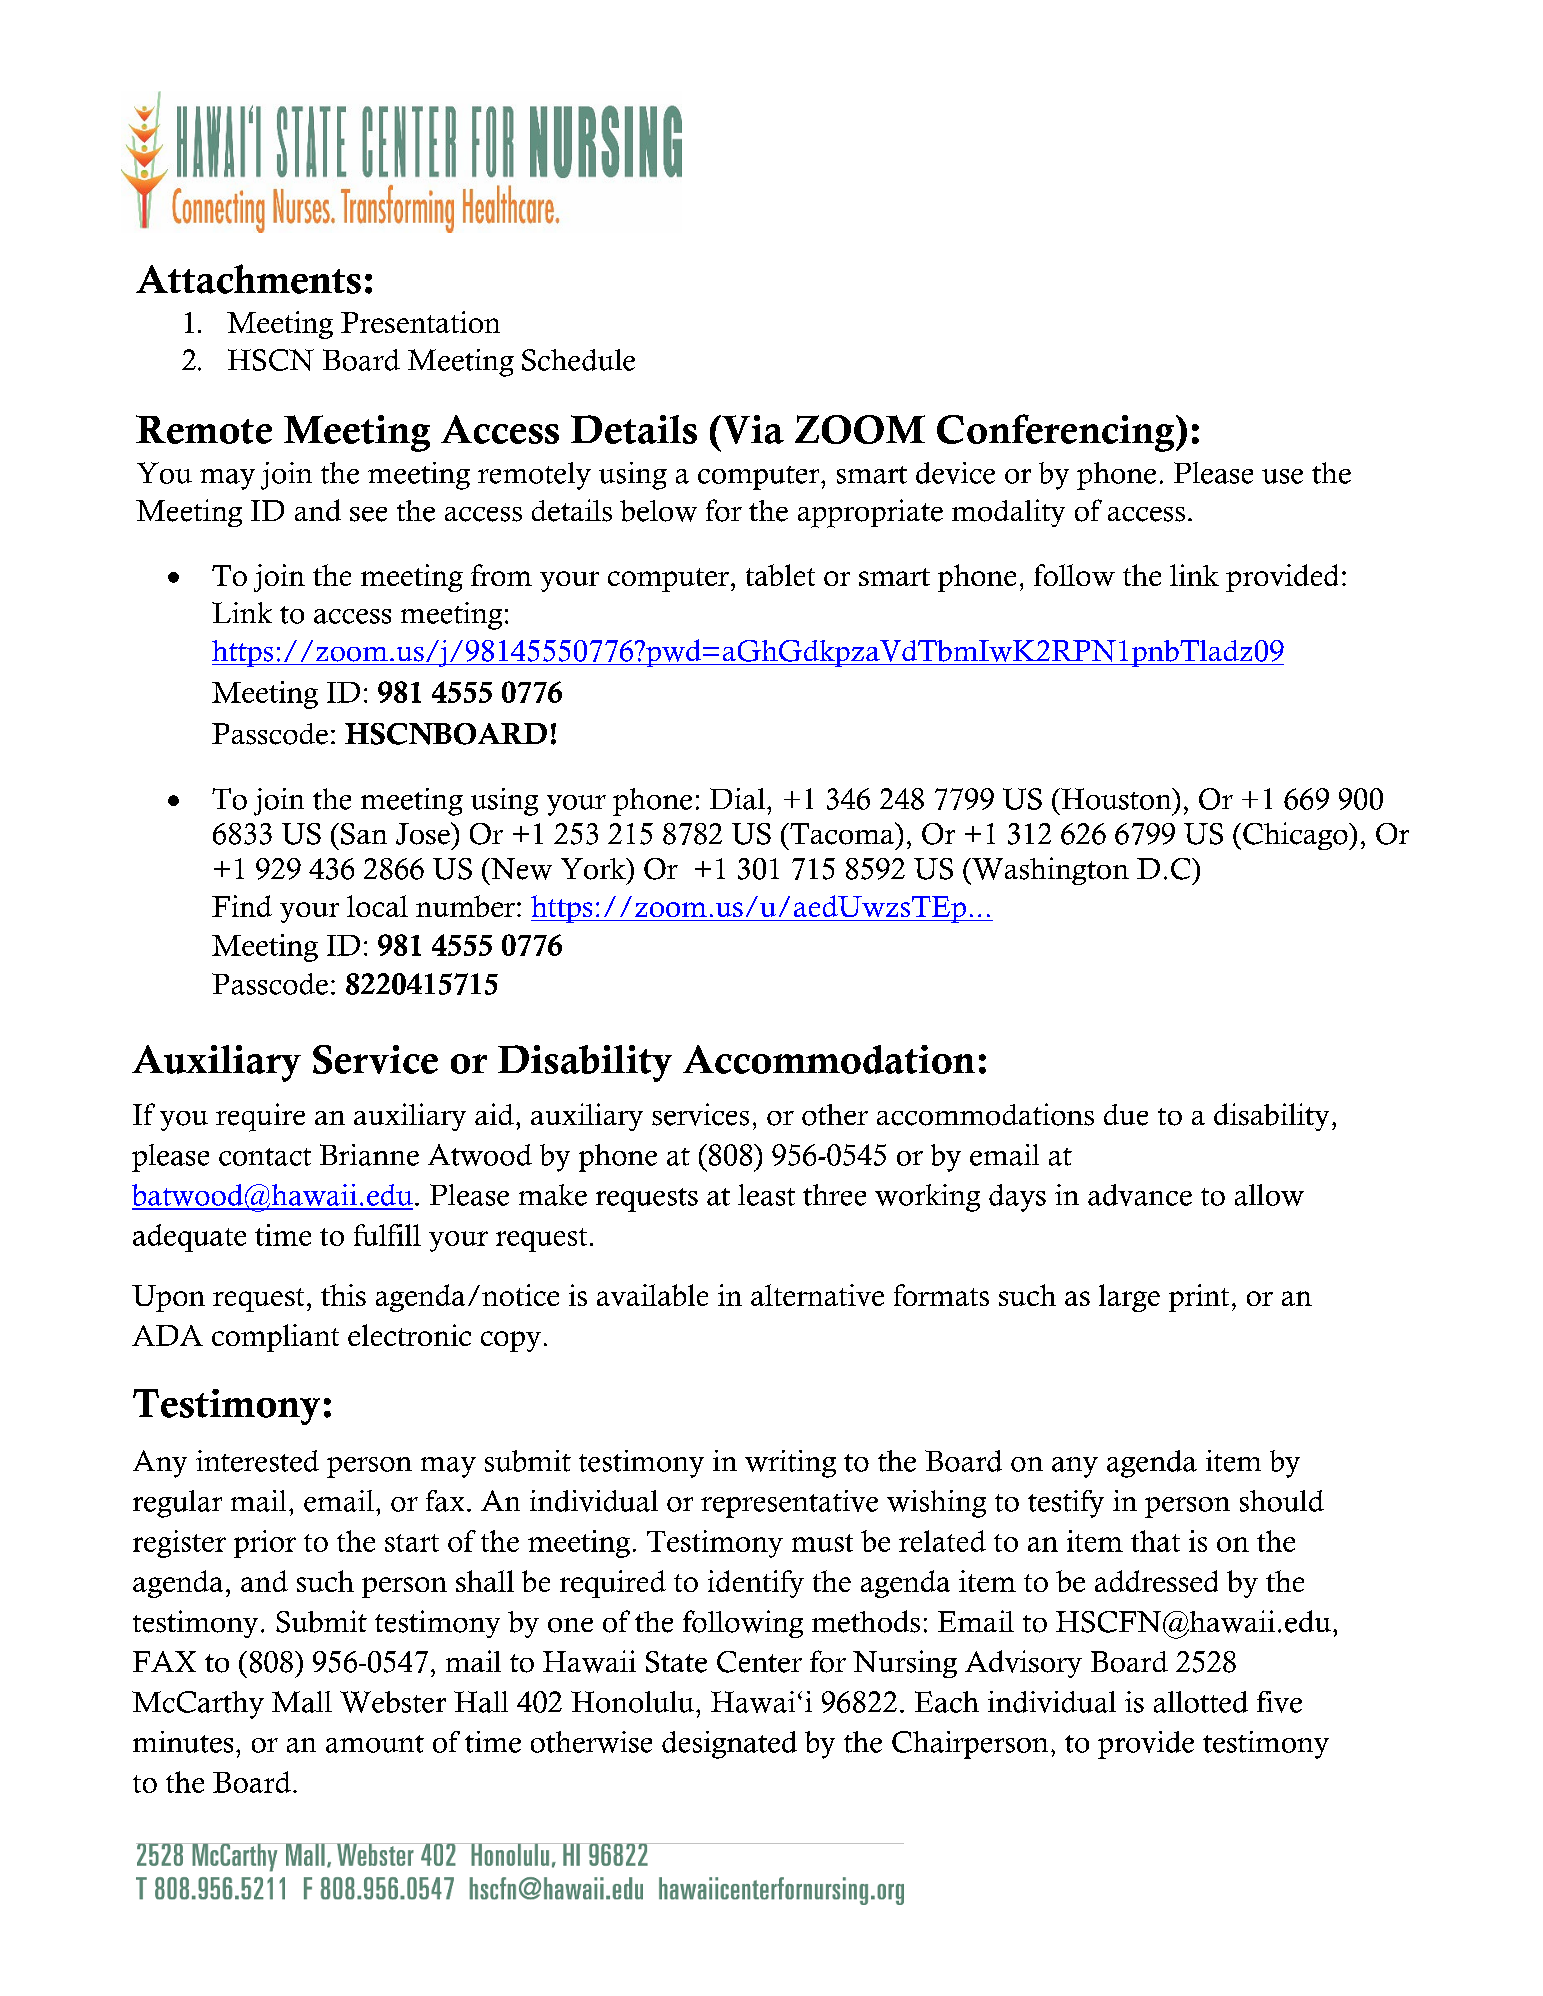 The height and width of the screenshot is (1996, 1543). I want to click on York, so click(594, 869).
